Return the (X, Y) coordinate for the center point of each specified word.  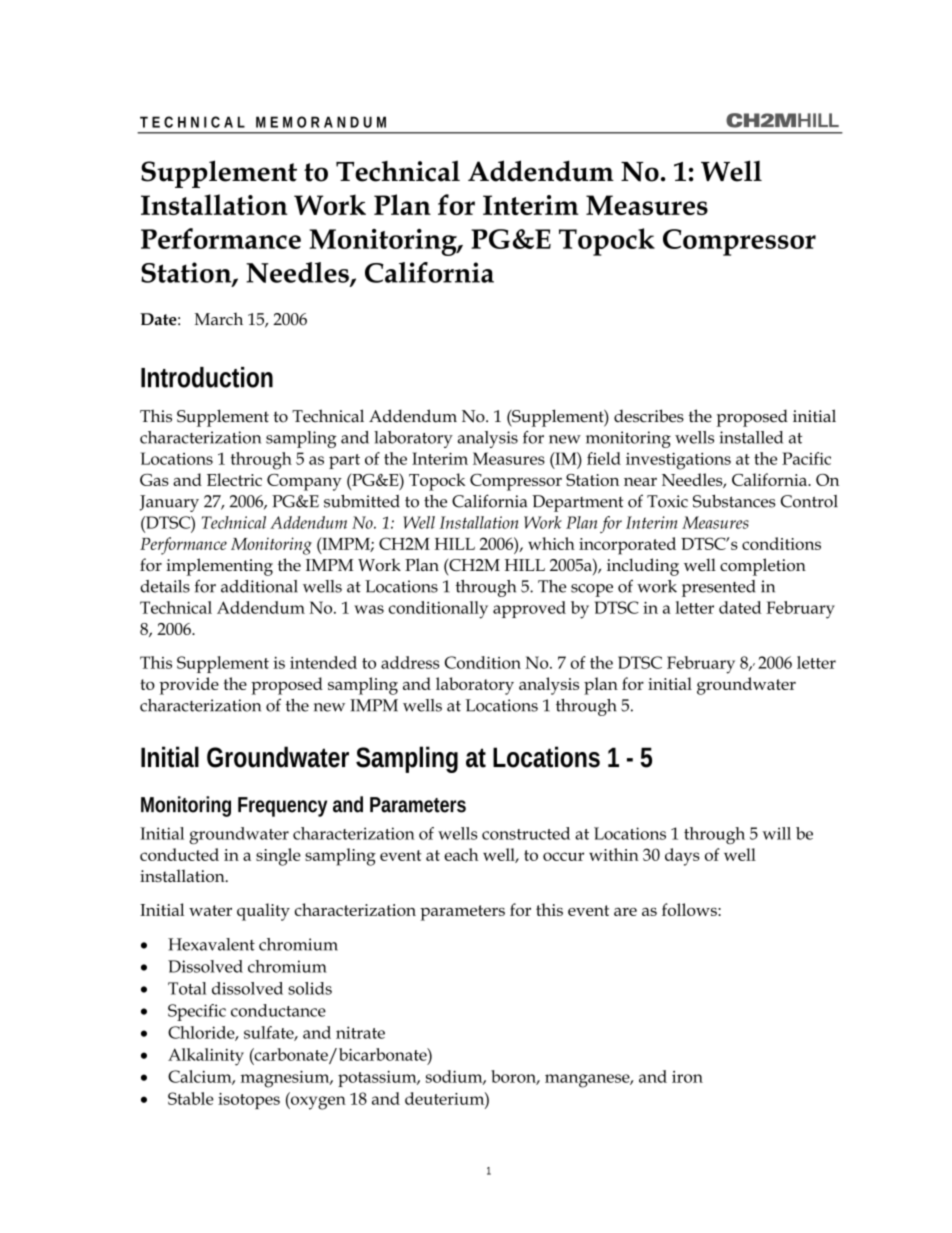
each (461, 854)
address (410, 662)
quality (263, 912)
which (551, 543)
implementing (219, 567)
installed (751, 437)
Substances (734, 501)
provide (189, 686)
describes (649, 416)
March (219, 319)
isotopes (249, 1101)
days (682, 857)
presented (719, 588)
